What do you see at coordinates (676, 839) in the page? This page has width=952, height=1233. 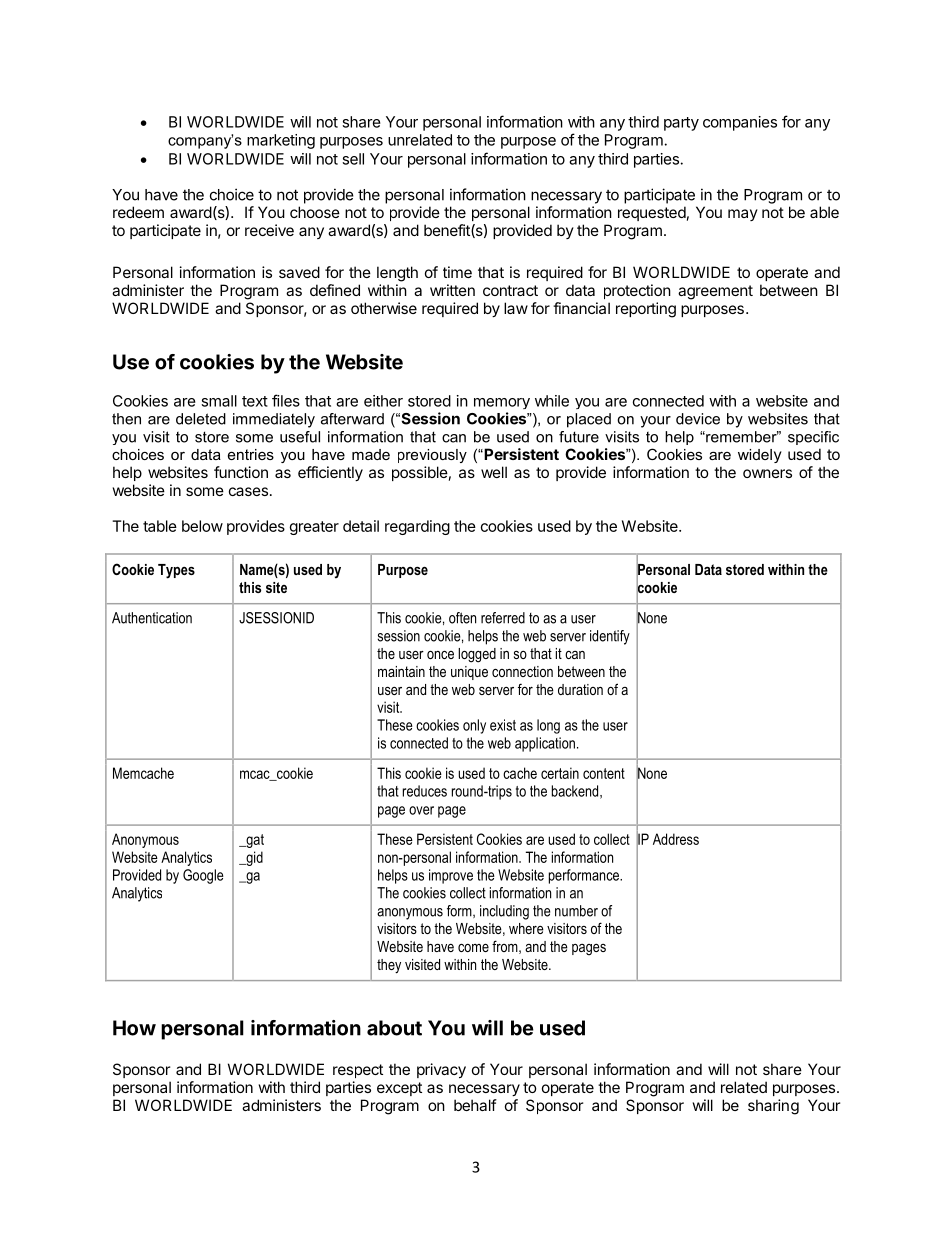 I see `Address` at bounding box center [676, 839].
